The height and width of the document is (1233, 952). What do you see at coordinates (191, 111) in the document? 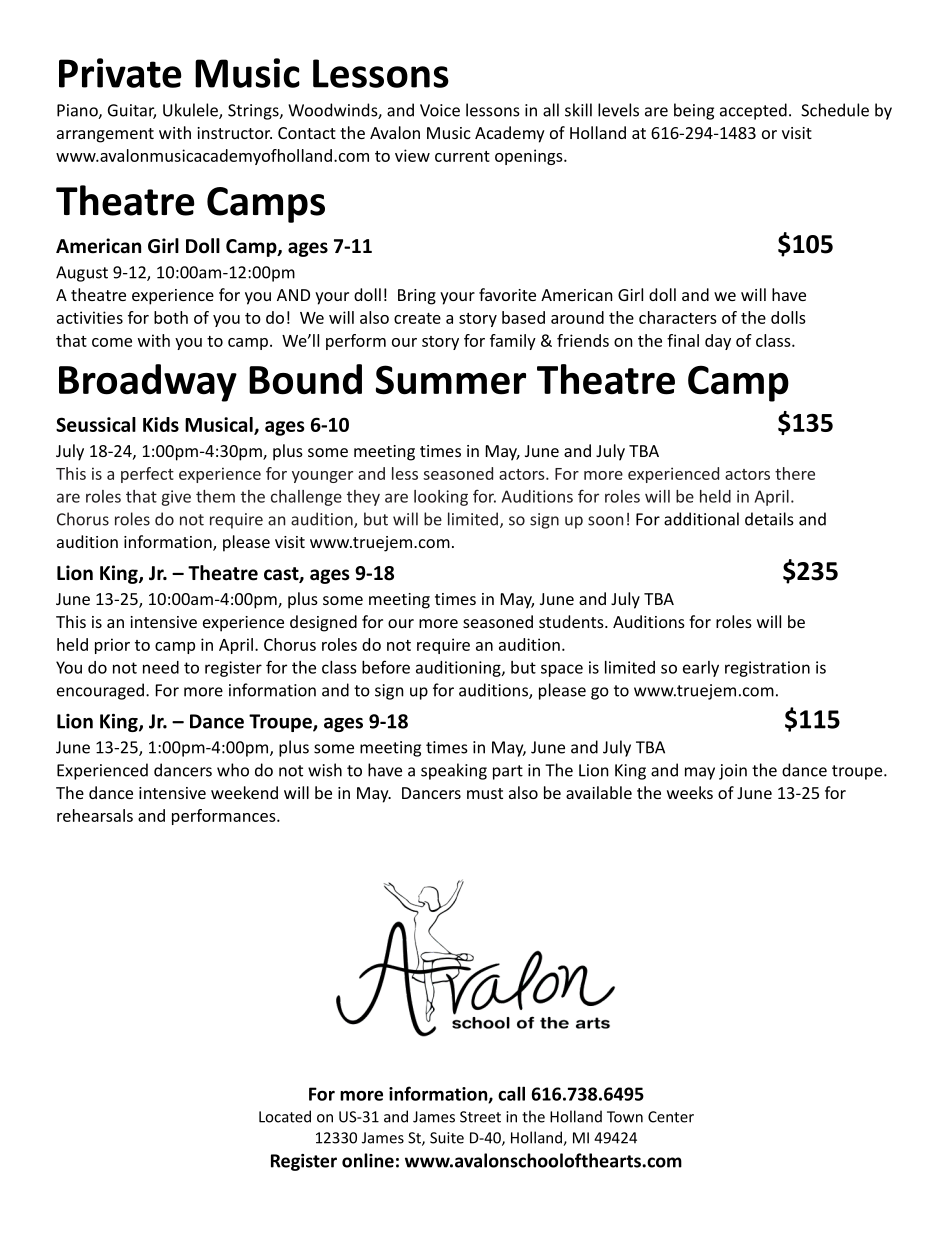
I see `Ukulele` at bounding box center [191, 111].
